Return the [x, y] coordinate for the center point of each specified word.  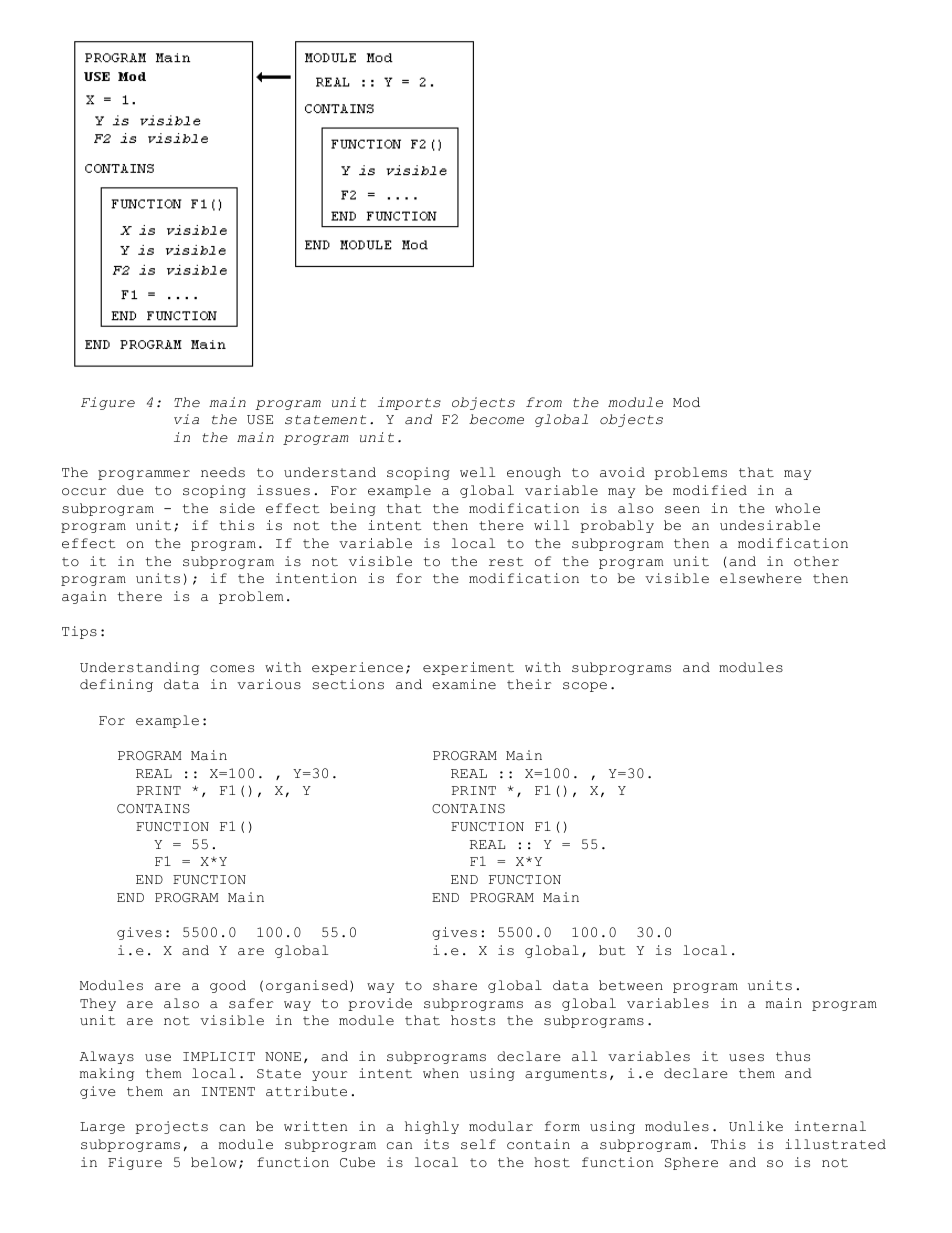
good [228, 986]
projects [171, 1127]
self [478, 1144]
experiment [468, 668]
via [186, 419]
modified [710, 490]
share [455, 985]
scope [585, 687]
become [496, 419]
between [631, 985]
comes [232, 669]
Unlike [756, 1126]
